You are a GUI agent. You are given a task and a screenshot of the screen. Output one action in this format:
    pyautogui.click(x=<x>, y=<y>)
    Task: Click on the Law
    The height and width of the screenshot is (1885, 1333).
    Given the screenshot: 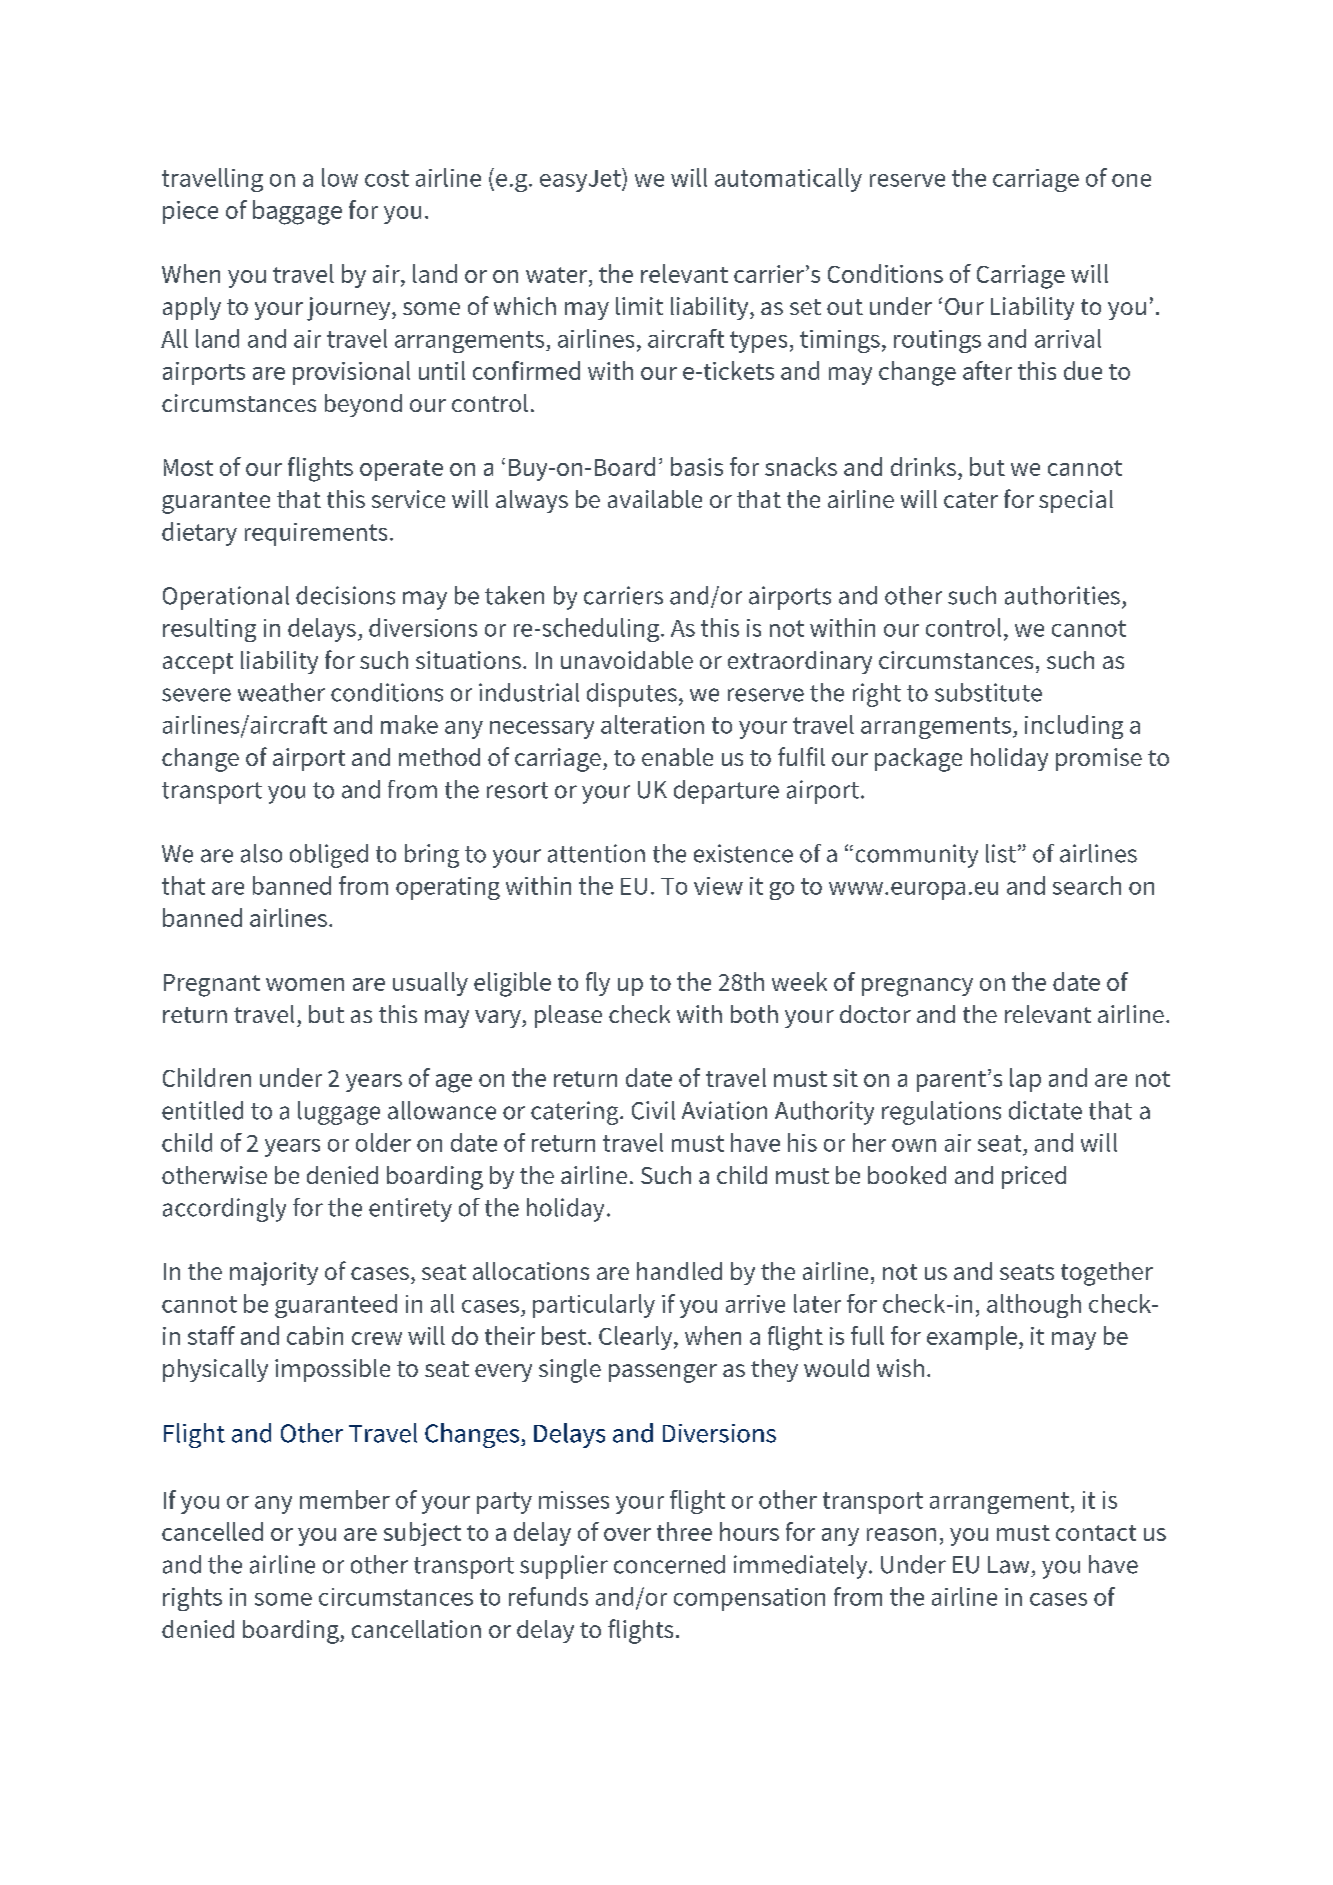 What is the action you would take?
    pyautogui.click(x=1008, y=1565)
